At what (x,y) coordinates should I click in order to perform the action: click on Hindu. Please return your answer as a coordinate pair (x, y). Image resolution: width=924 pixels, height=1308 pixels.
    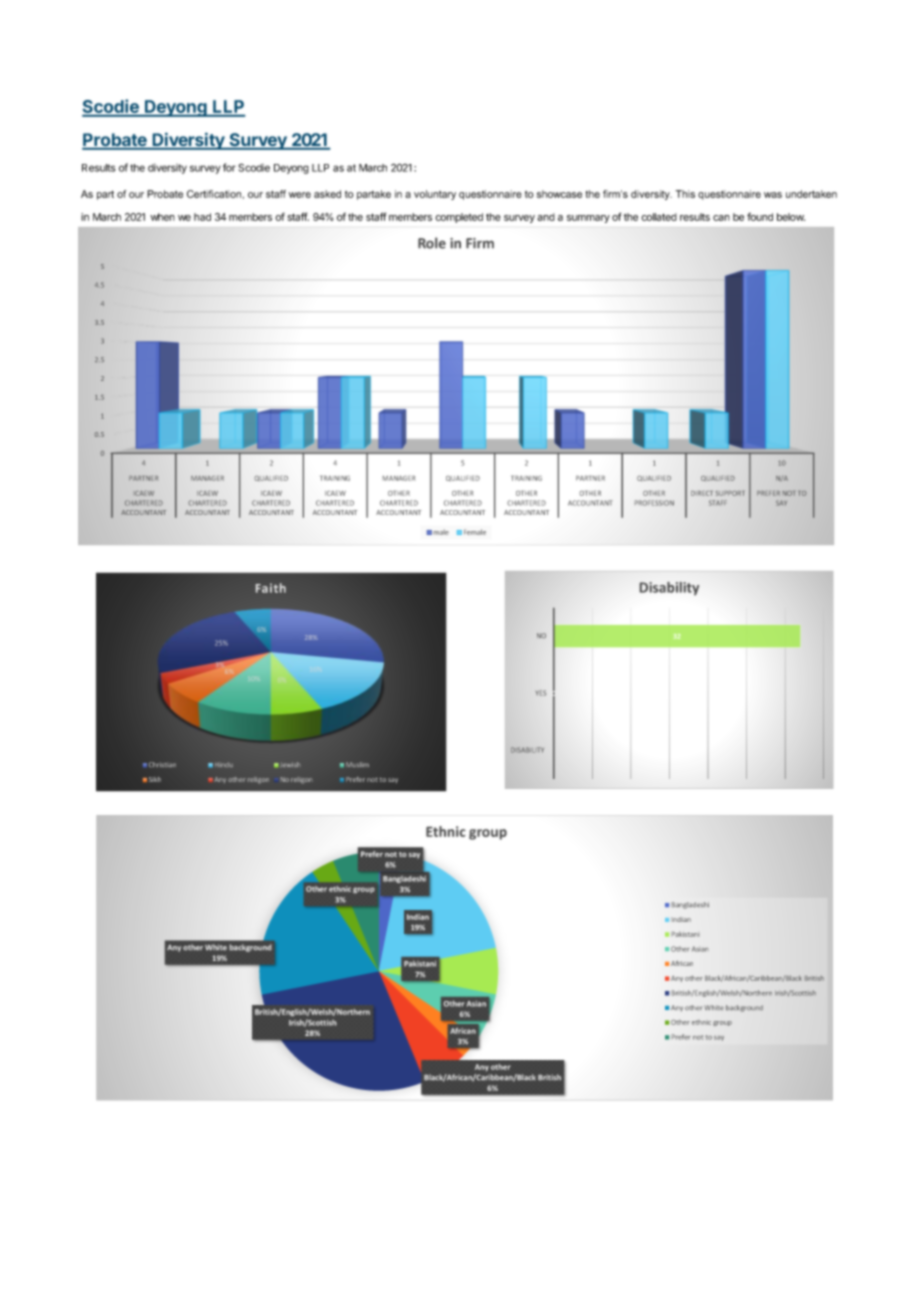
    Looking at the image, I should click on (224, 764).
